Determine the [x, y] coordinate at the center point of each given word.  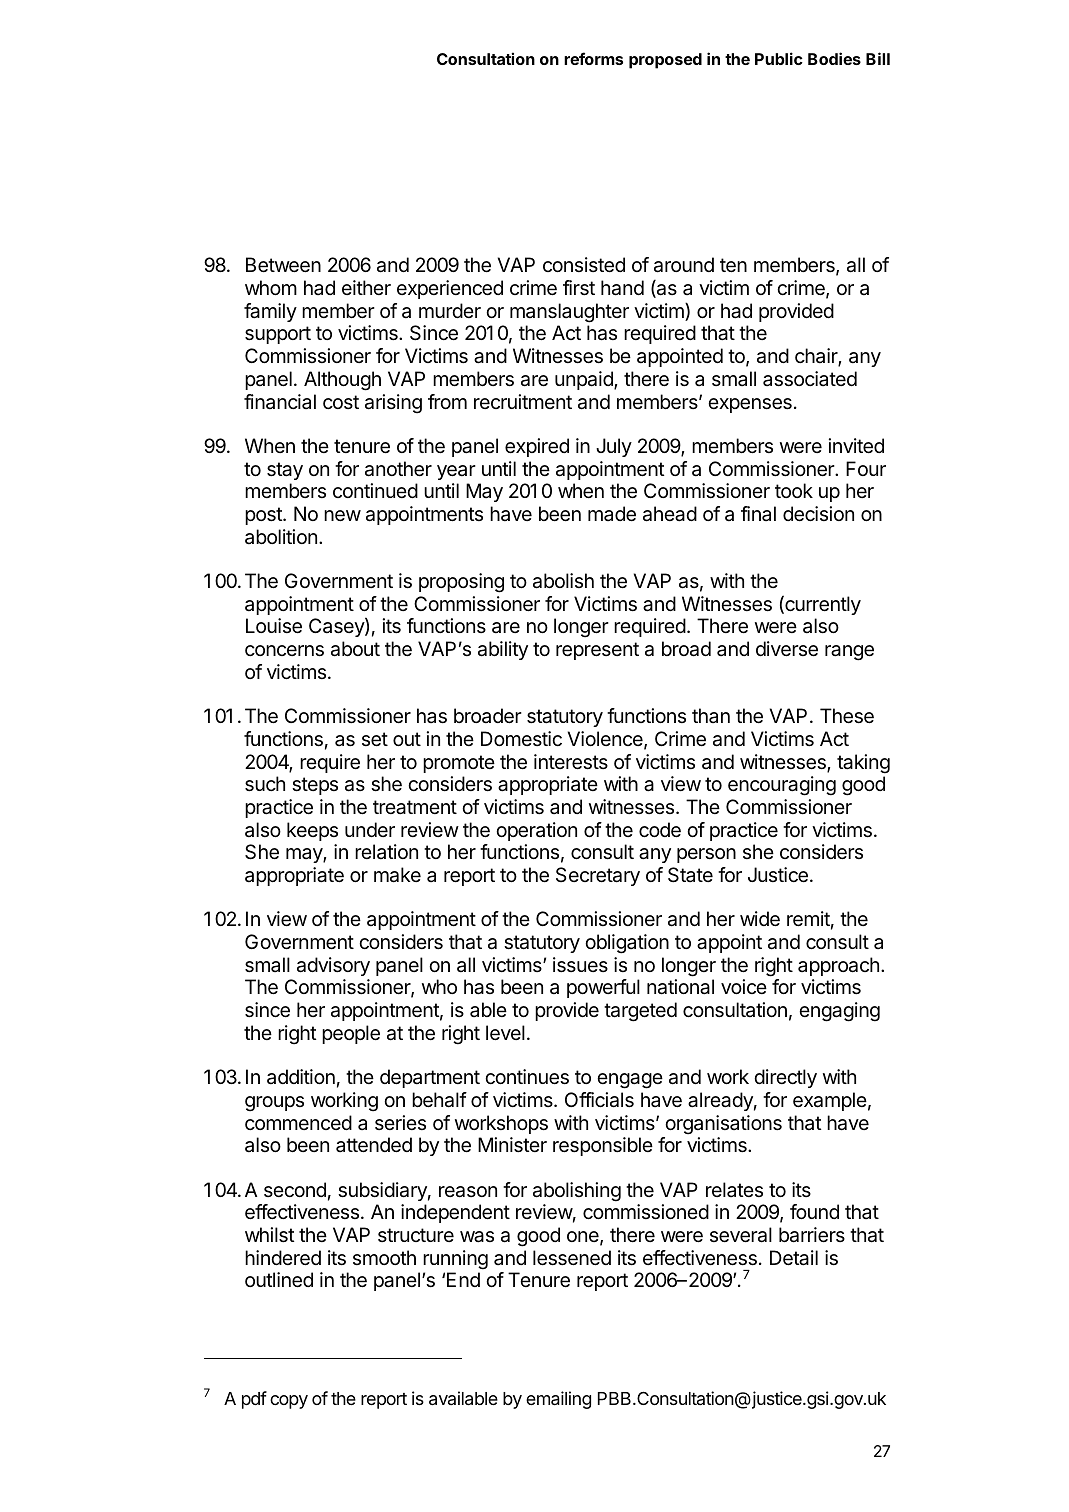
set [375, 739]
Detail [794, 1258]
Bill [878, 58]
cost [341, 402]
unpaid [585, 380]
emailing [558, 1400]
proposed [665, 61]
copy [289, 1402]
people [351, 1034]
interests [571, 762]
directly [785, 1078]
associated [810, 379]
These [847, 716]
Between [283, 265]
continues [527, 1077]
